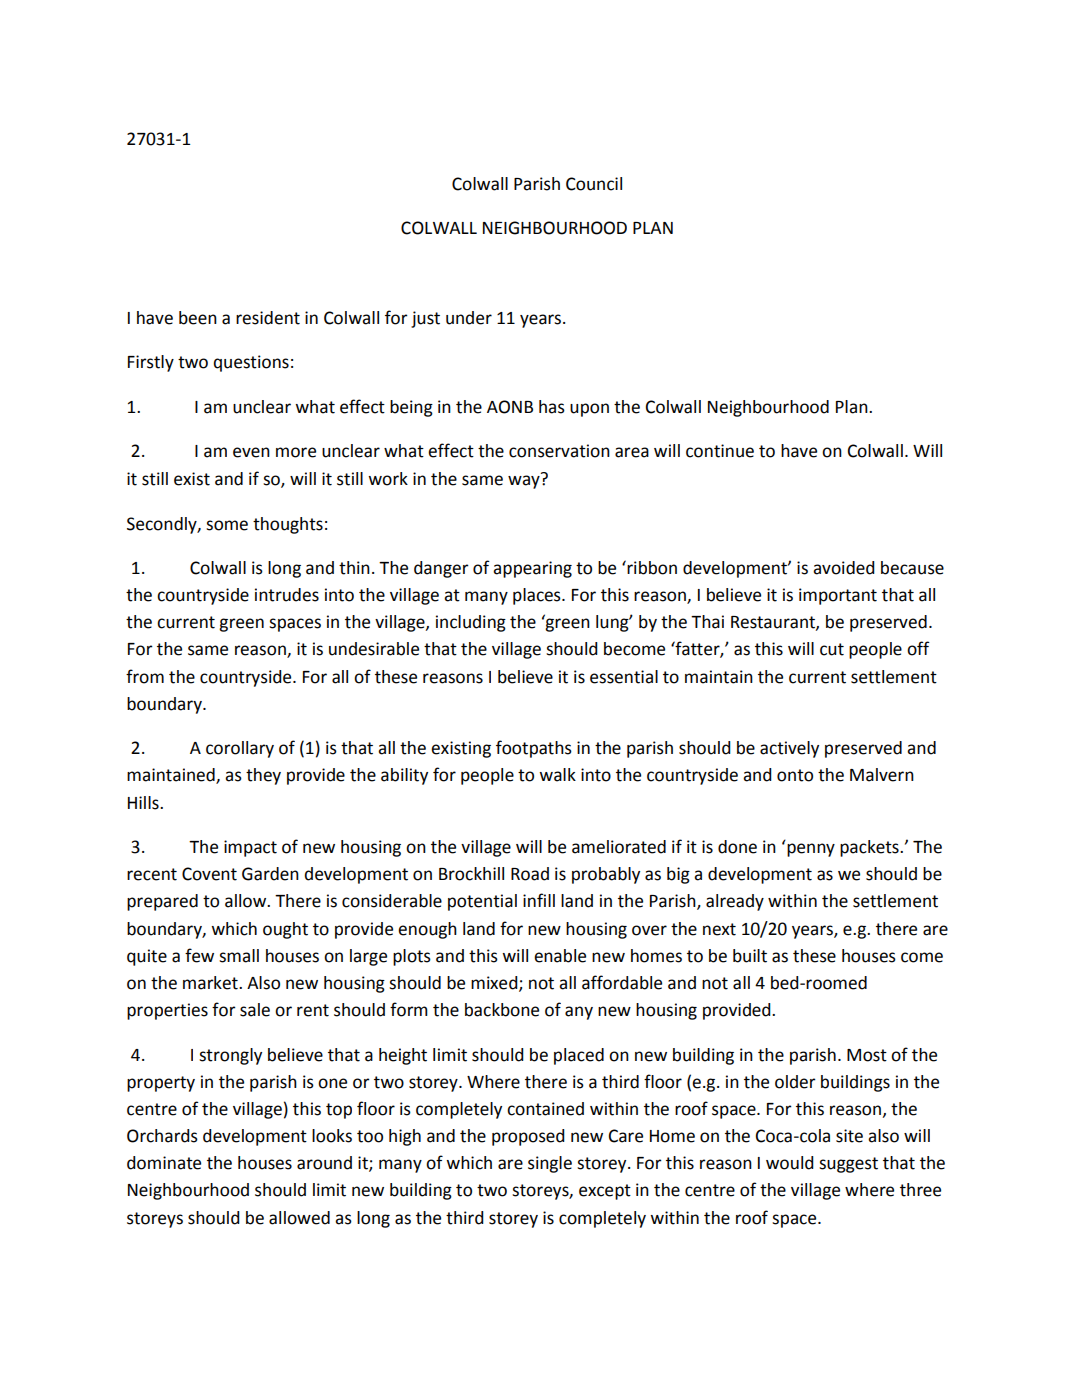 The image size is (1075, 1391). I want to click on even, so click(251, 452).
